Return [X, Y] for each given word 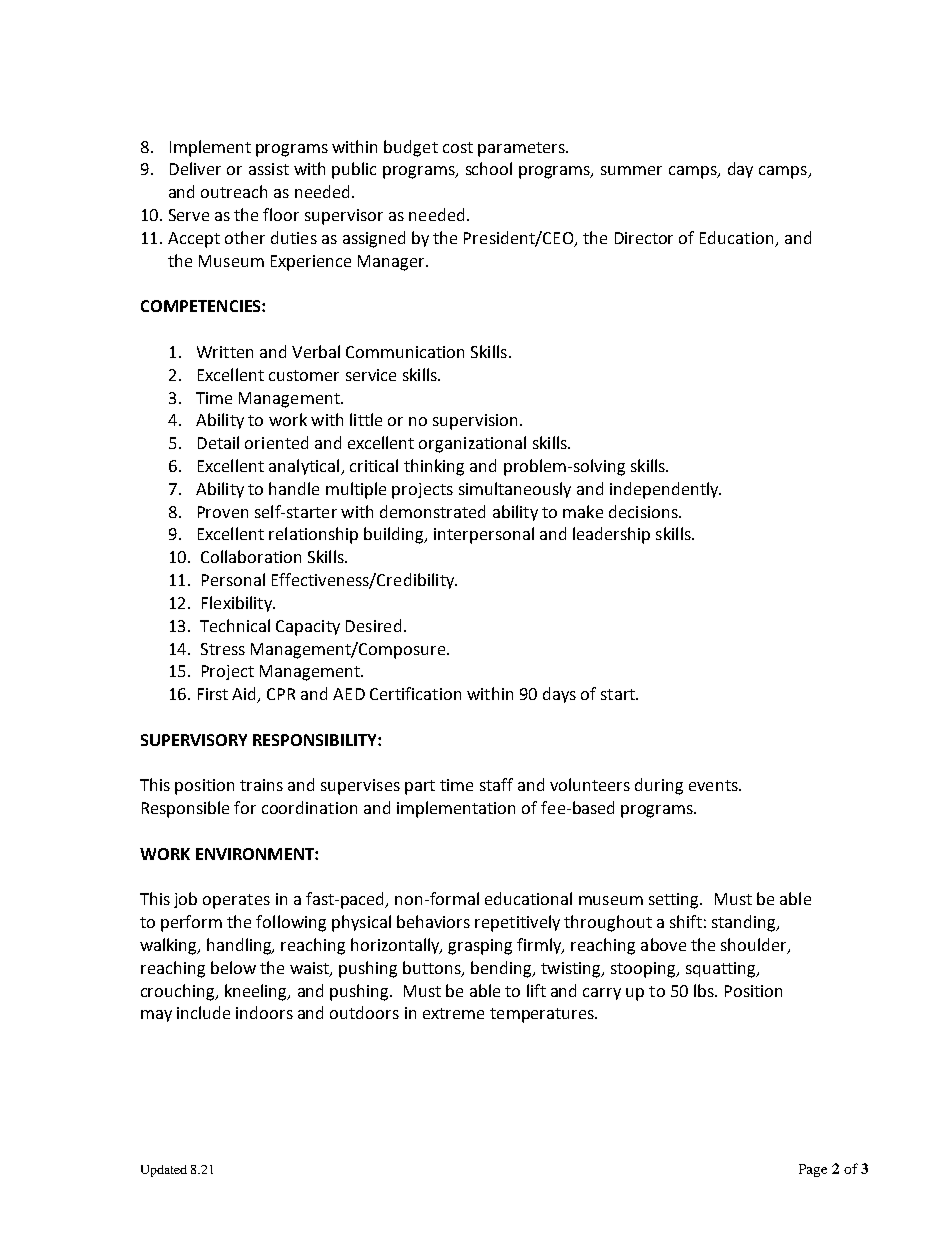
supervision [475, 422]
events [714, 785]
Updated [164, 1171]
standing [745, 923]
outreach [234, 191]
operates [236, 901]
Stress [223, 649]
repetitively [517, 923]
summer [631, 170]
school [489, 168]
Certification [415, 693]
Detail [218, 442]
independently [665, 490]
